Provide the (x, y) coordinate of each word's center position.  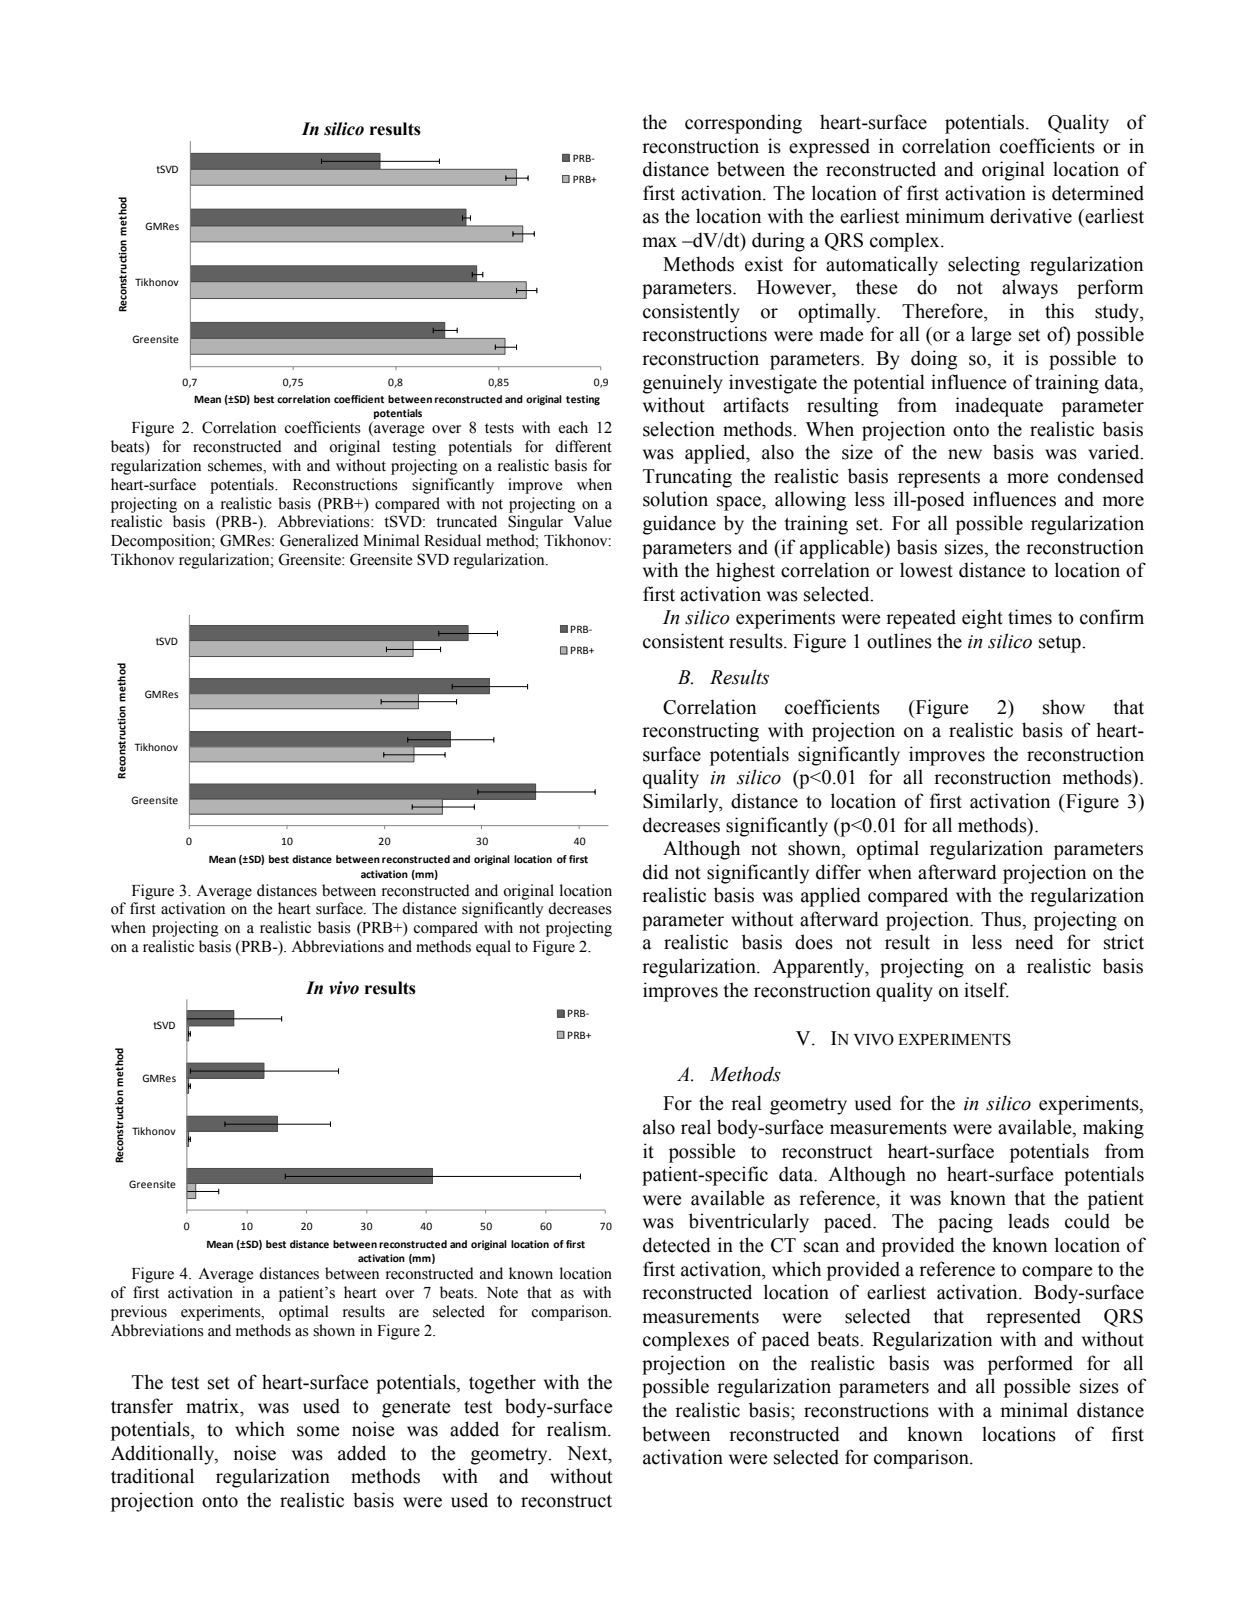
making (1113, 1129)
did (656, 872)
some (318, 1431)
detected (677, 1245)
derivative (1031, 216)
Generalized (319, 540)
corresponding (743, 124)
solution (675, 499)
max (660, 242)
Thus (1002, 920)
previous (139, 1313)
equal (493, 948)
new (965, 454)
